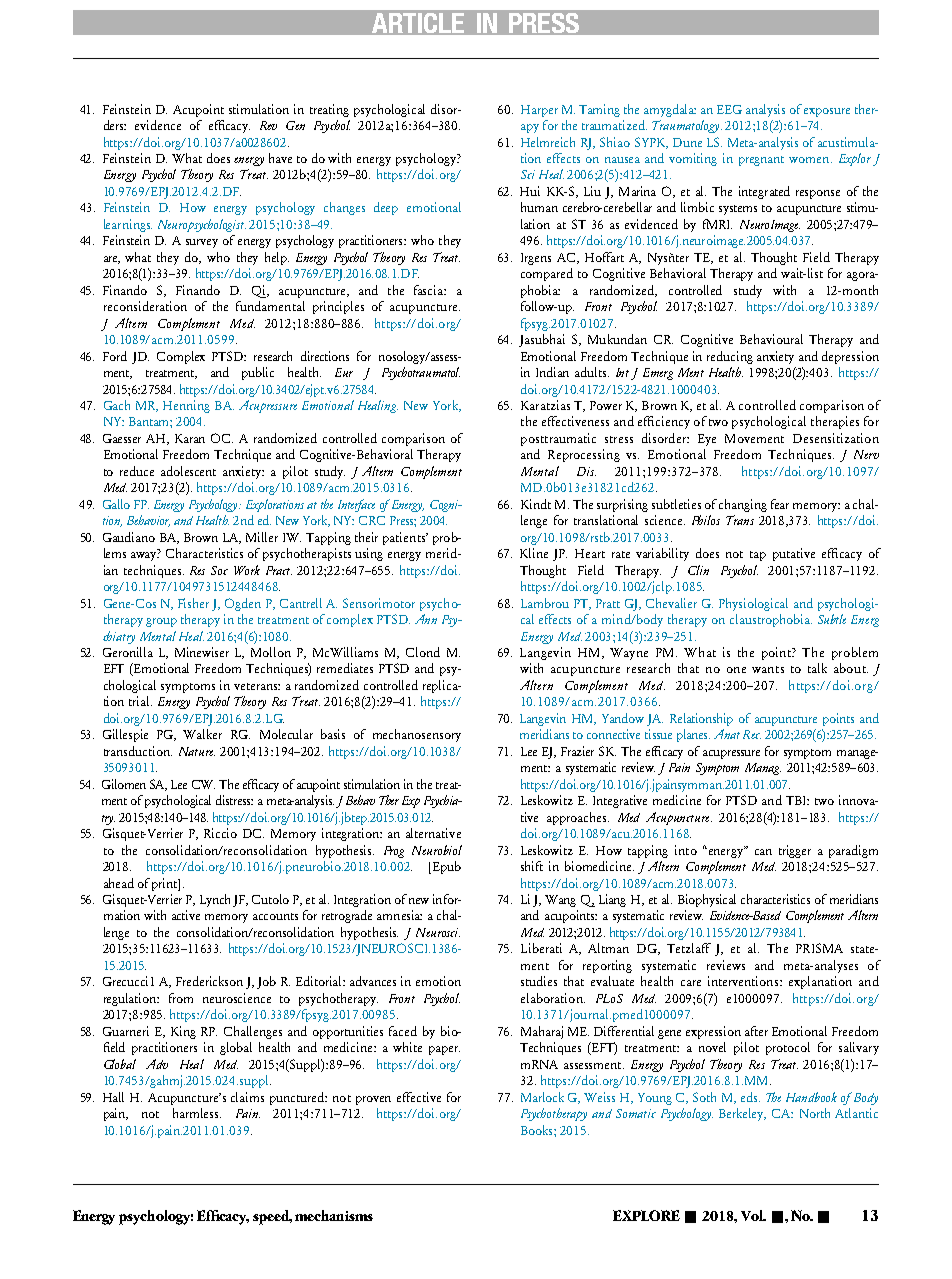 The height and width of the document is (1279, 952). What do you see at coordinates (220, 833) in the document?
I see `Riccio` at bounding box center [220, 833].
